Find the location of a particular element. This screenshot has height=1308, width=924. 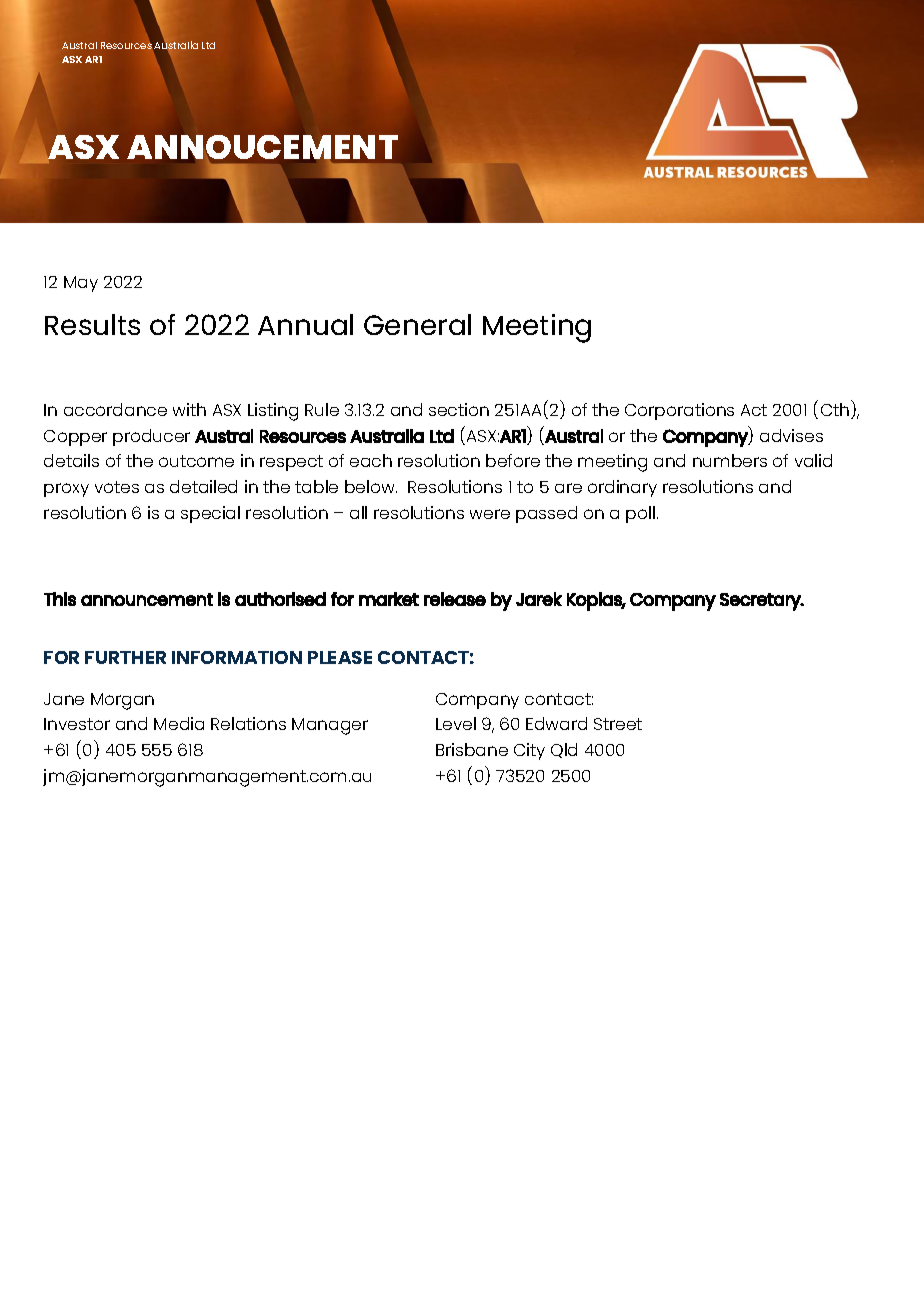

ANNOUCEMENT is located at coordinates (262, 148).
